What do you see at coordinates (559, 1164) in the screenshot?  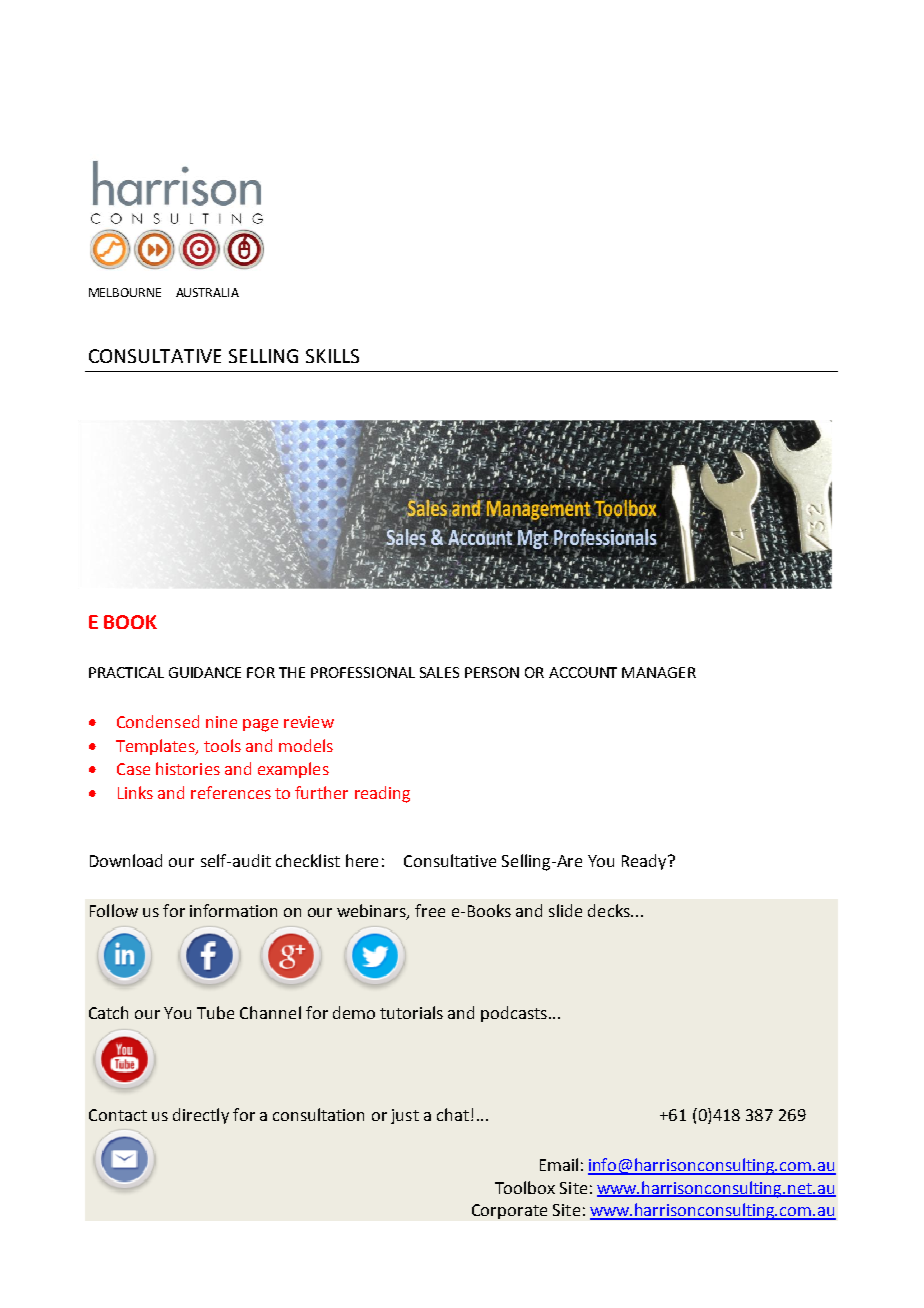 I see `Email` at bounding box center [559, 1164].
